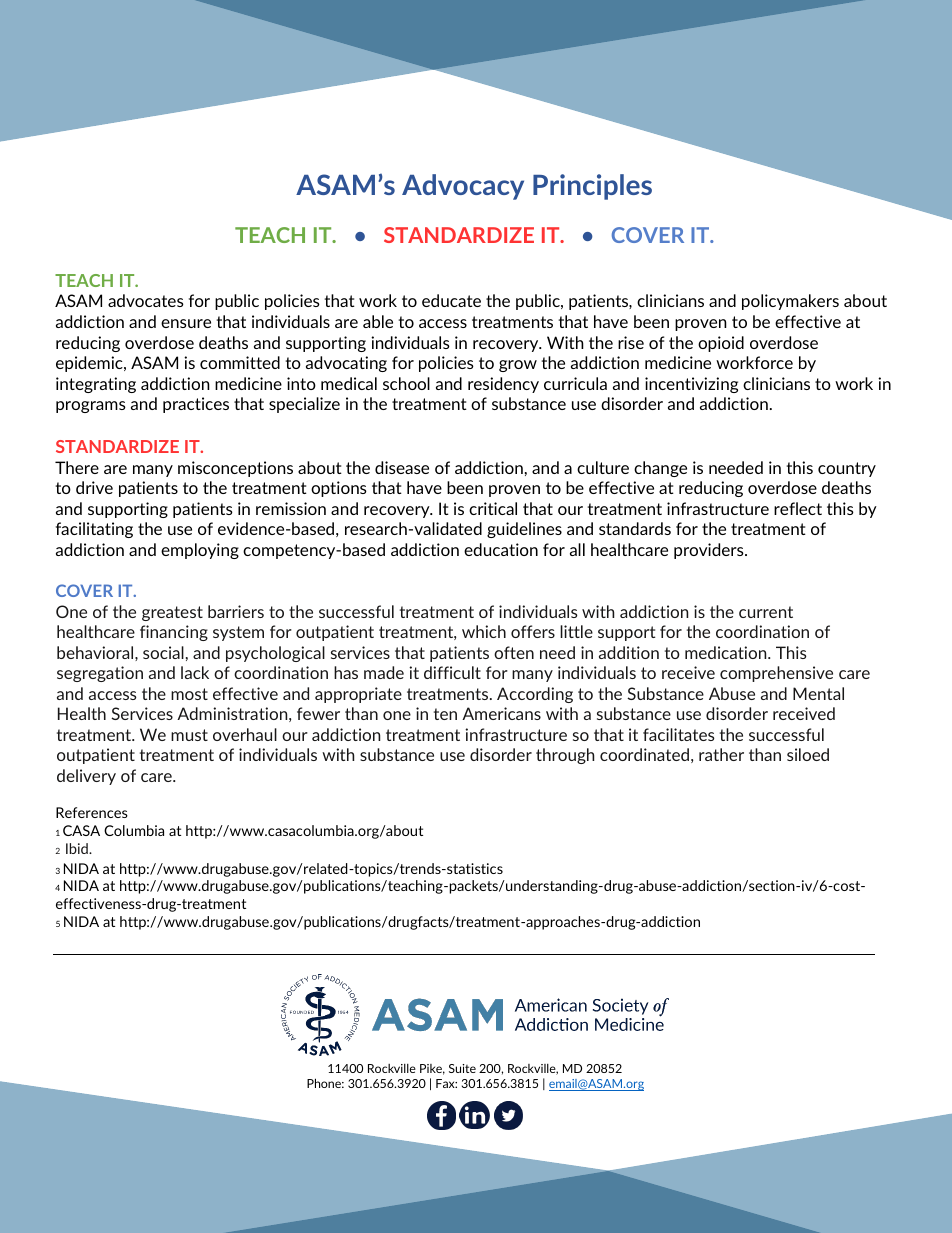 This image has height=1233, width=952. Describe the element at coordinates (790, 302) in the image. I see `policymakers` at that location.
